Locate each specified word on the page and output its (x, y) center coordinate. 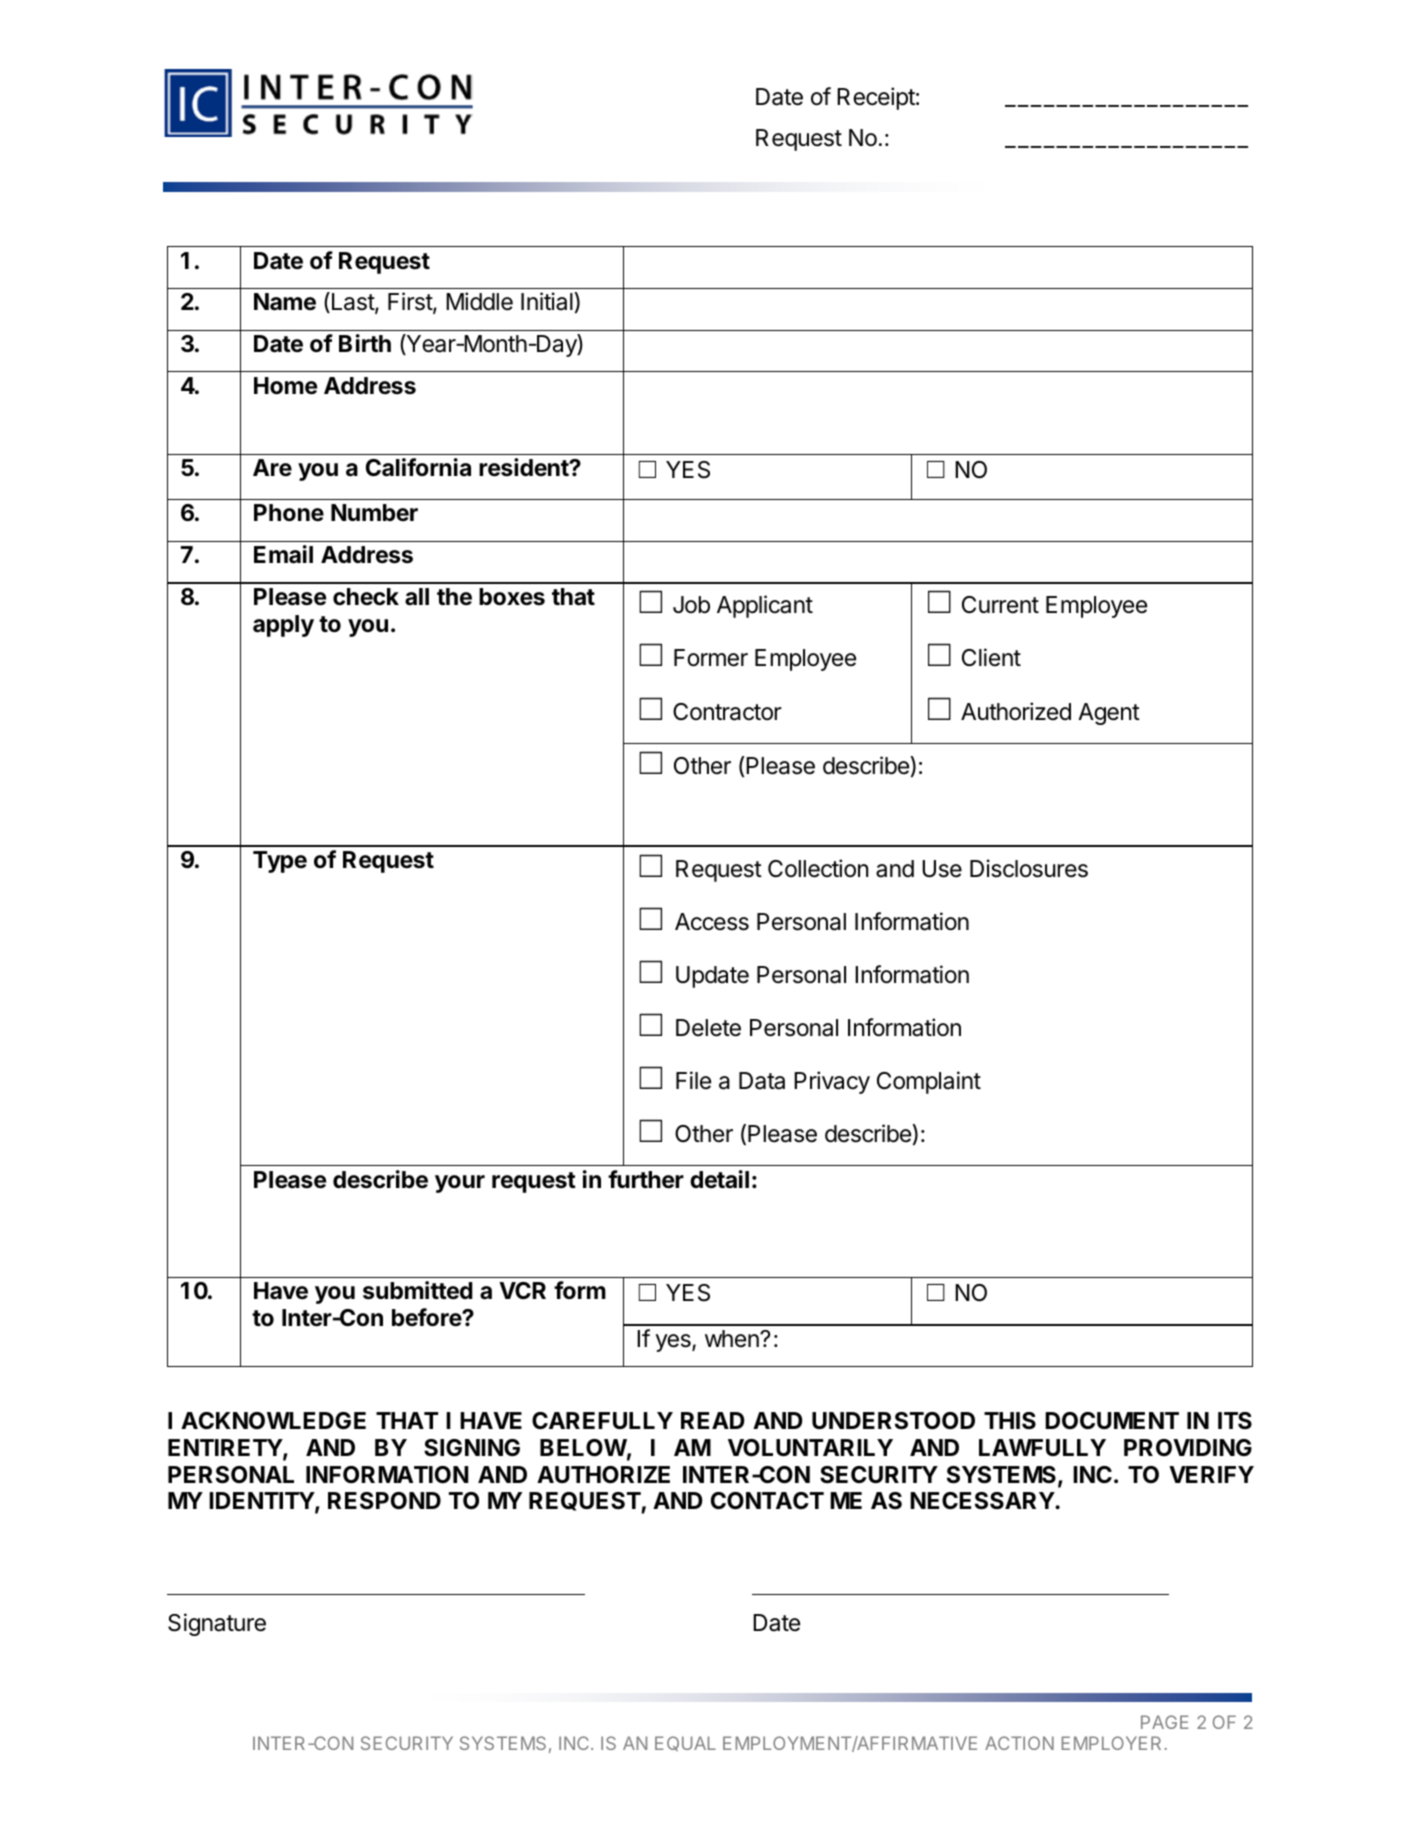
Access (712, 922)
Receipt (876, 98)
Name (285, 302)
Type (280, 862)
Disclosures (1029, 868)
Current (1000, 605)
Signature (217, 1624)
